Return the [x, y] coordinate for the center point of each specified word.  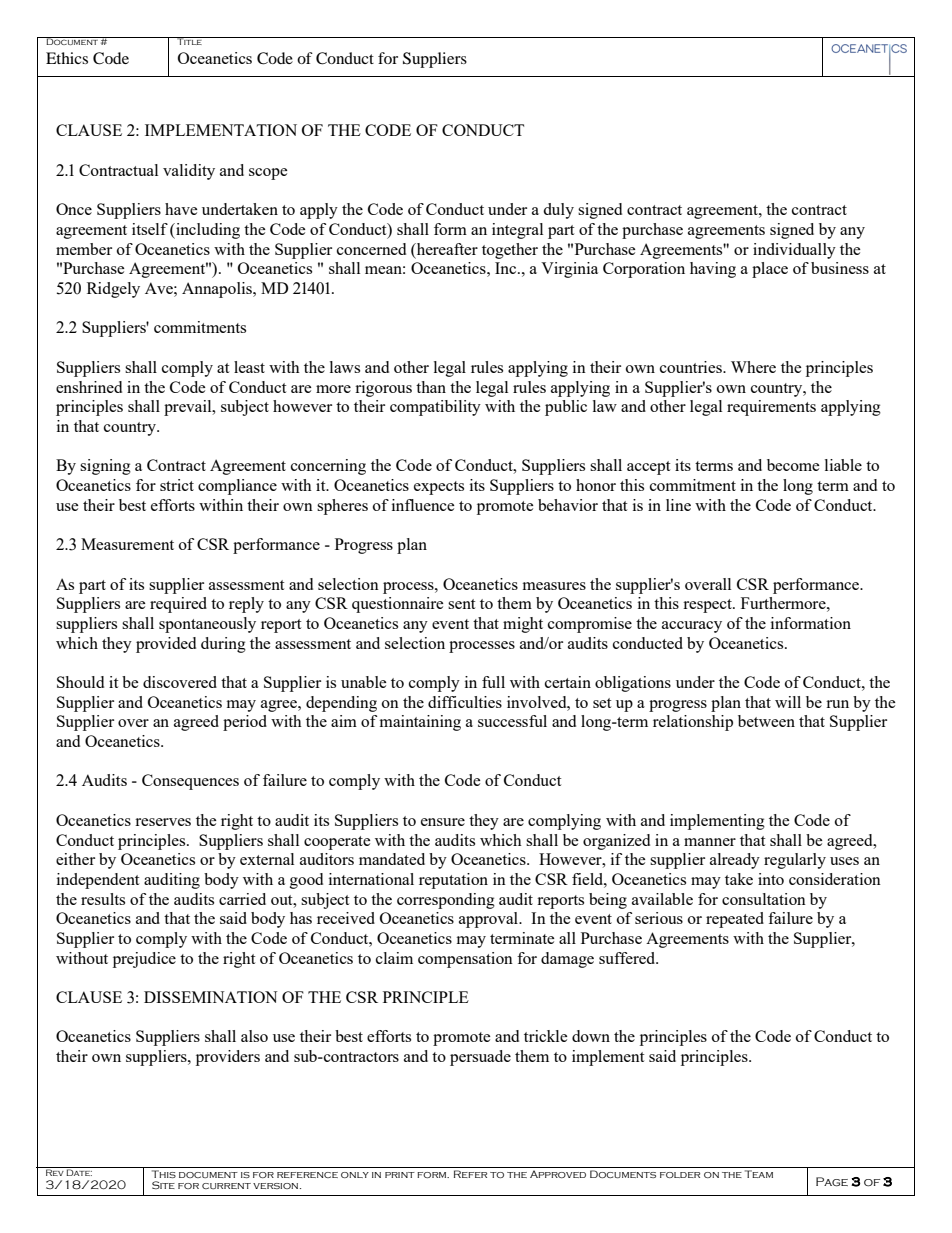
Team [759, 1172]
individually [794, 251]
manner [710, 842]
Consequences [190, 782]
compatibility [435, 408]
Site [163, 1185]
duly [558, 211]
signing [105, 467]
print [400, 1175]
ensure [443, 822]
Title [189, 41]
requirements [771, 408]
